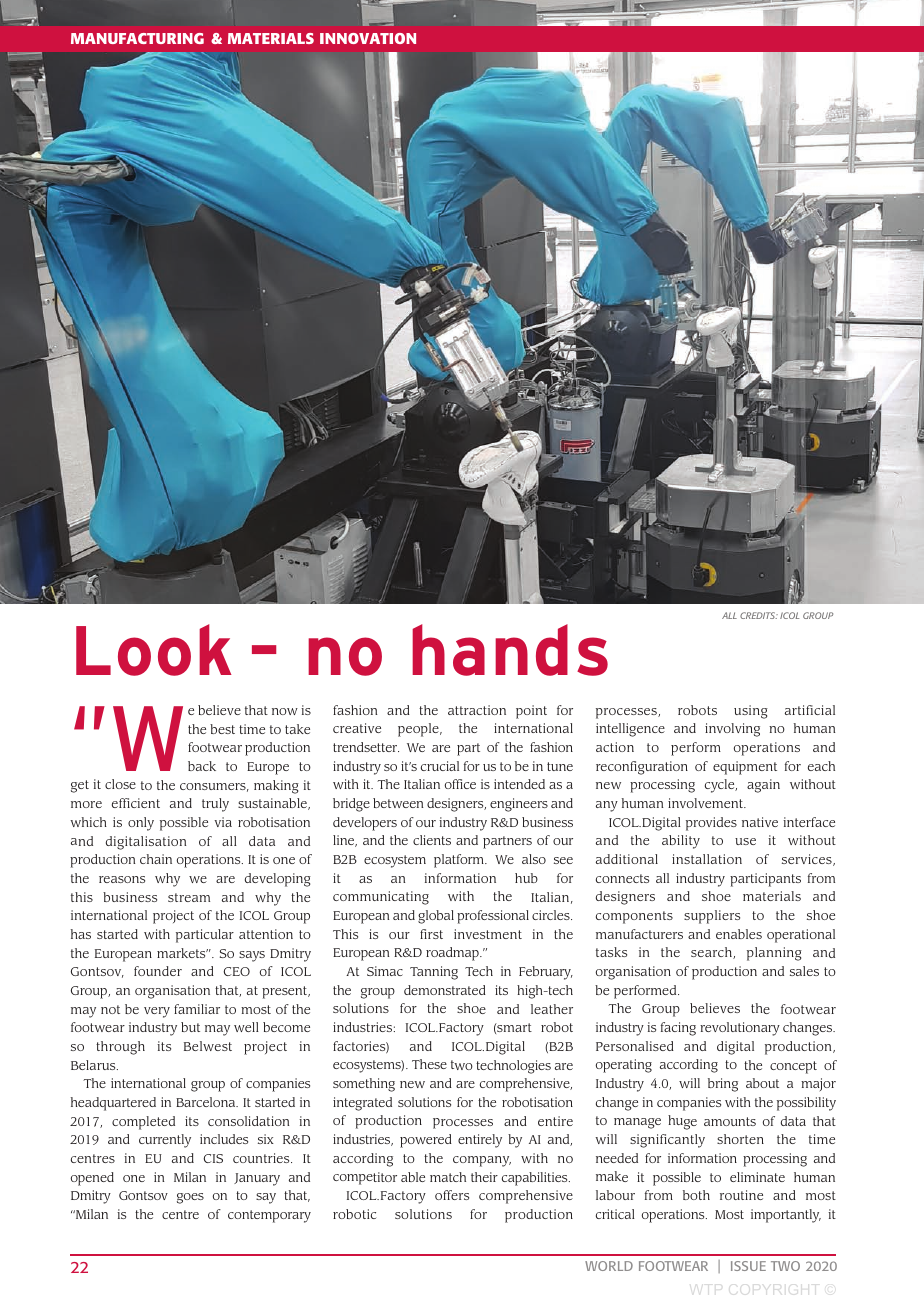 This screenshot has height=1308, width=924. Describe the element at coordinates (432, 840) in the screenshot. I see `clients` at that location.
